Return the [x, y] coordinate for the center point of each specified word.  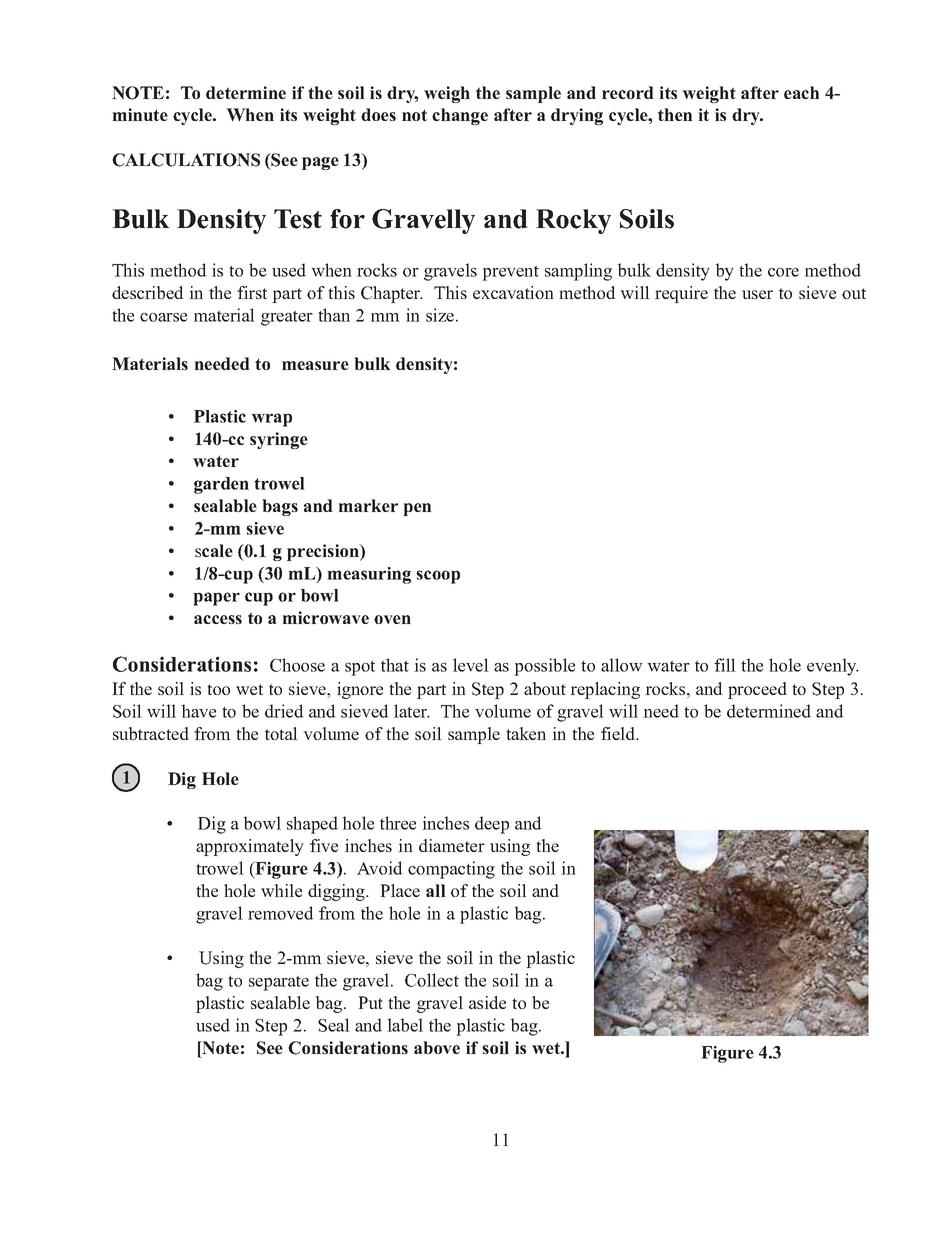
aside [487, 1002]
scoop [438, 577]
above [437, 1047]
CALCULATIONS [186, 160]
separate [279, 983]
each [802, 92]
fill [725, 665]
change [460, 116]
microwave [325, 617]
